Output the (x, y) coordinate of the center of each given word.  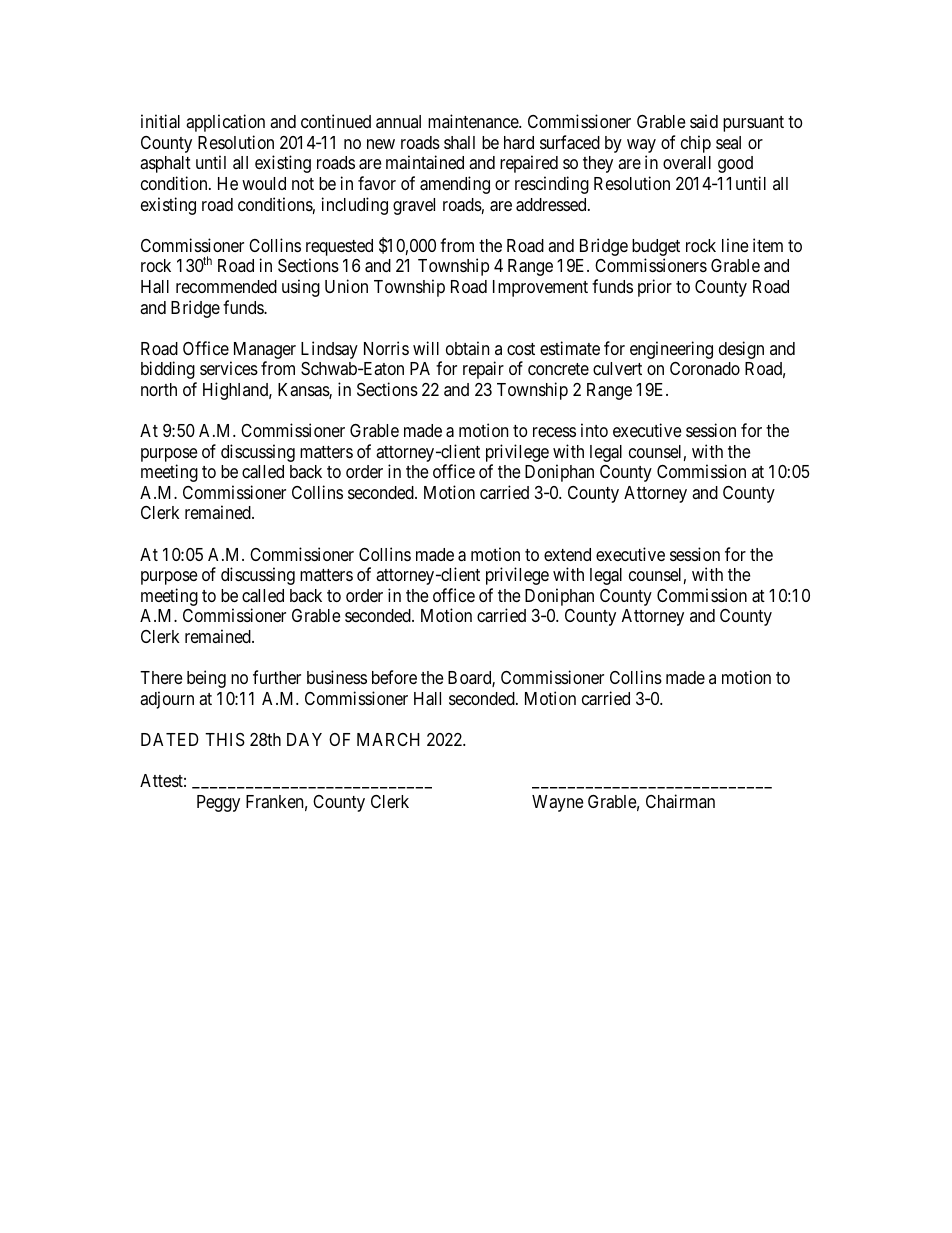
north (159, 389)
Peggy (218, 803)
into (594, 430)
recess (554, 432)
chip (696, 144)
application (225, 123)
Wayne (557, 803)
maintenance (474, 121)
